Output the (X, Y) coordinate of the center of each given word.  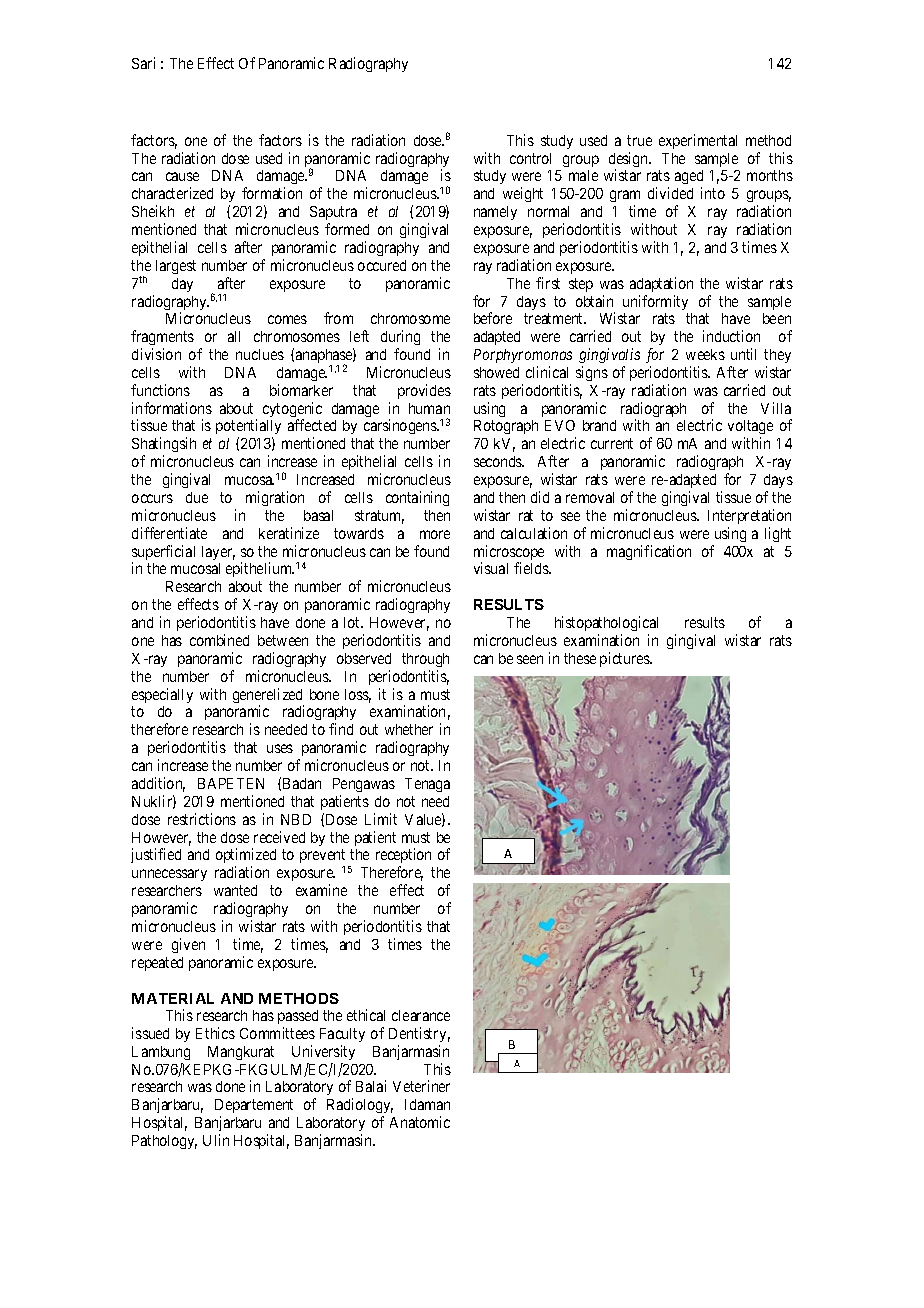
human (429, 408)
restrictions (202, 819)
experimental (698, 141)
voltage (750, 429)
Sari (143, 63)
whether (409, 729)
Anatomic (420, 1122)
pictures (625, 659)
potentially (248, 428)
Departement (254, 1108)
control (530, 158)
